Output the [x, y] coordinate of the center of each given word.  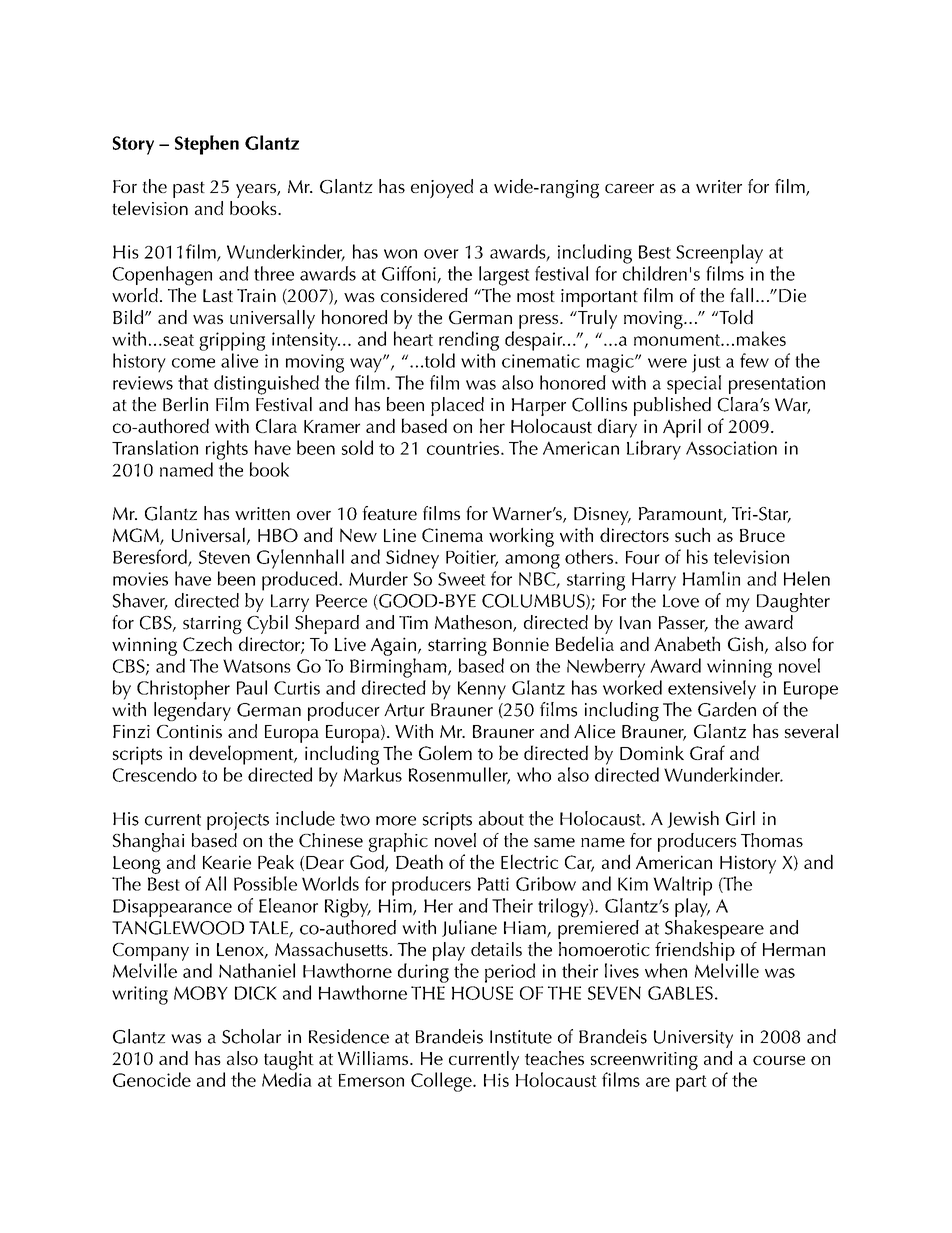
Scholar [251, 1036]
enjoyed [442, 188]
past [189, 189]
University [693, 1039]
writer [719, 186]
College [442, 1082]
